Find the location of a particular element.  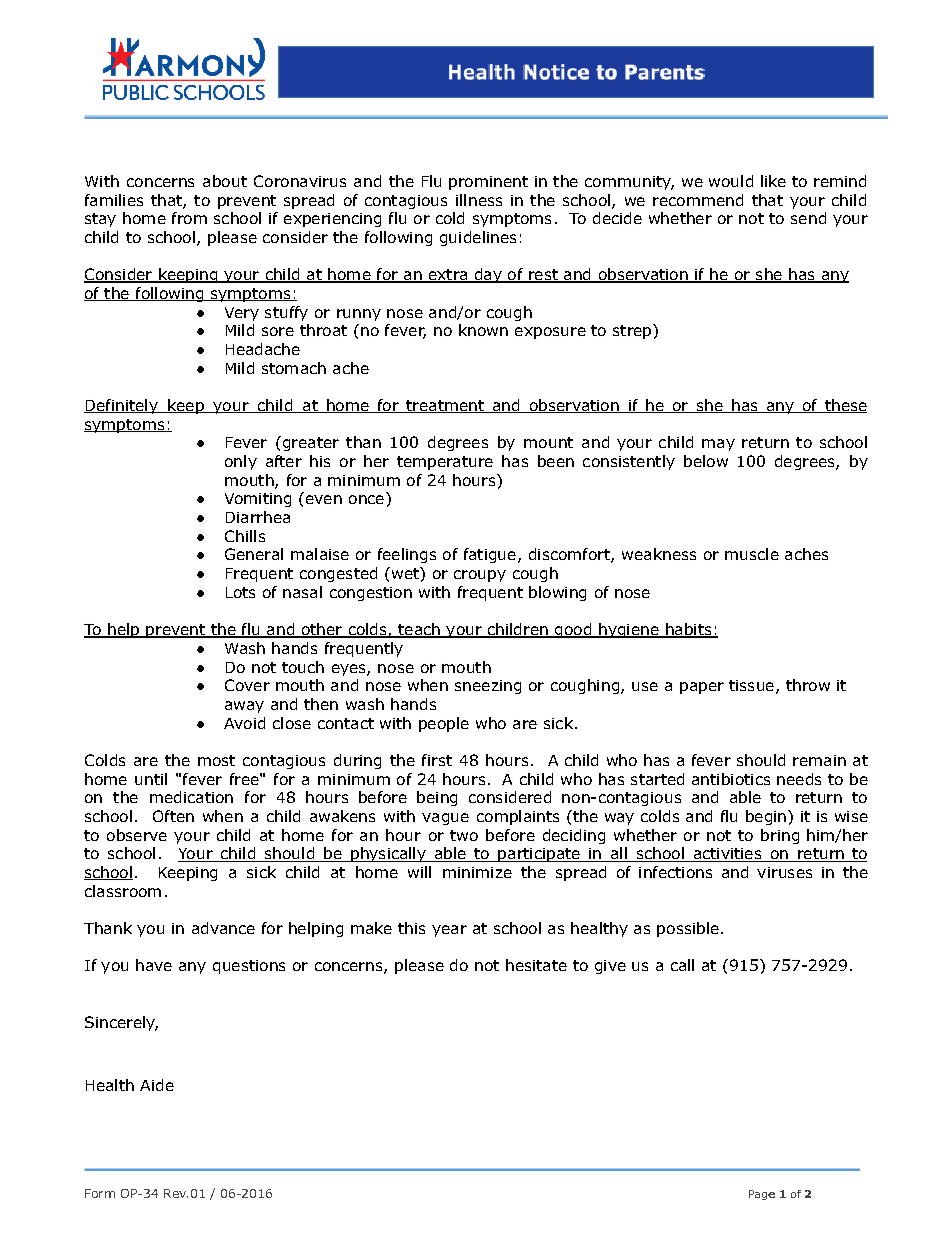

sneezing is located at coordinates (488, 687).
